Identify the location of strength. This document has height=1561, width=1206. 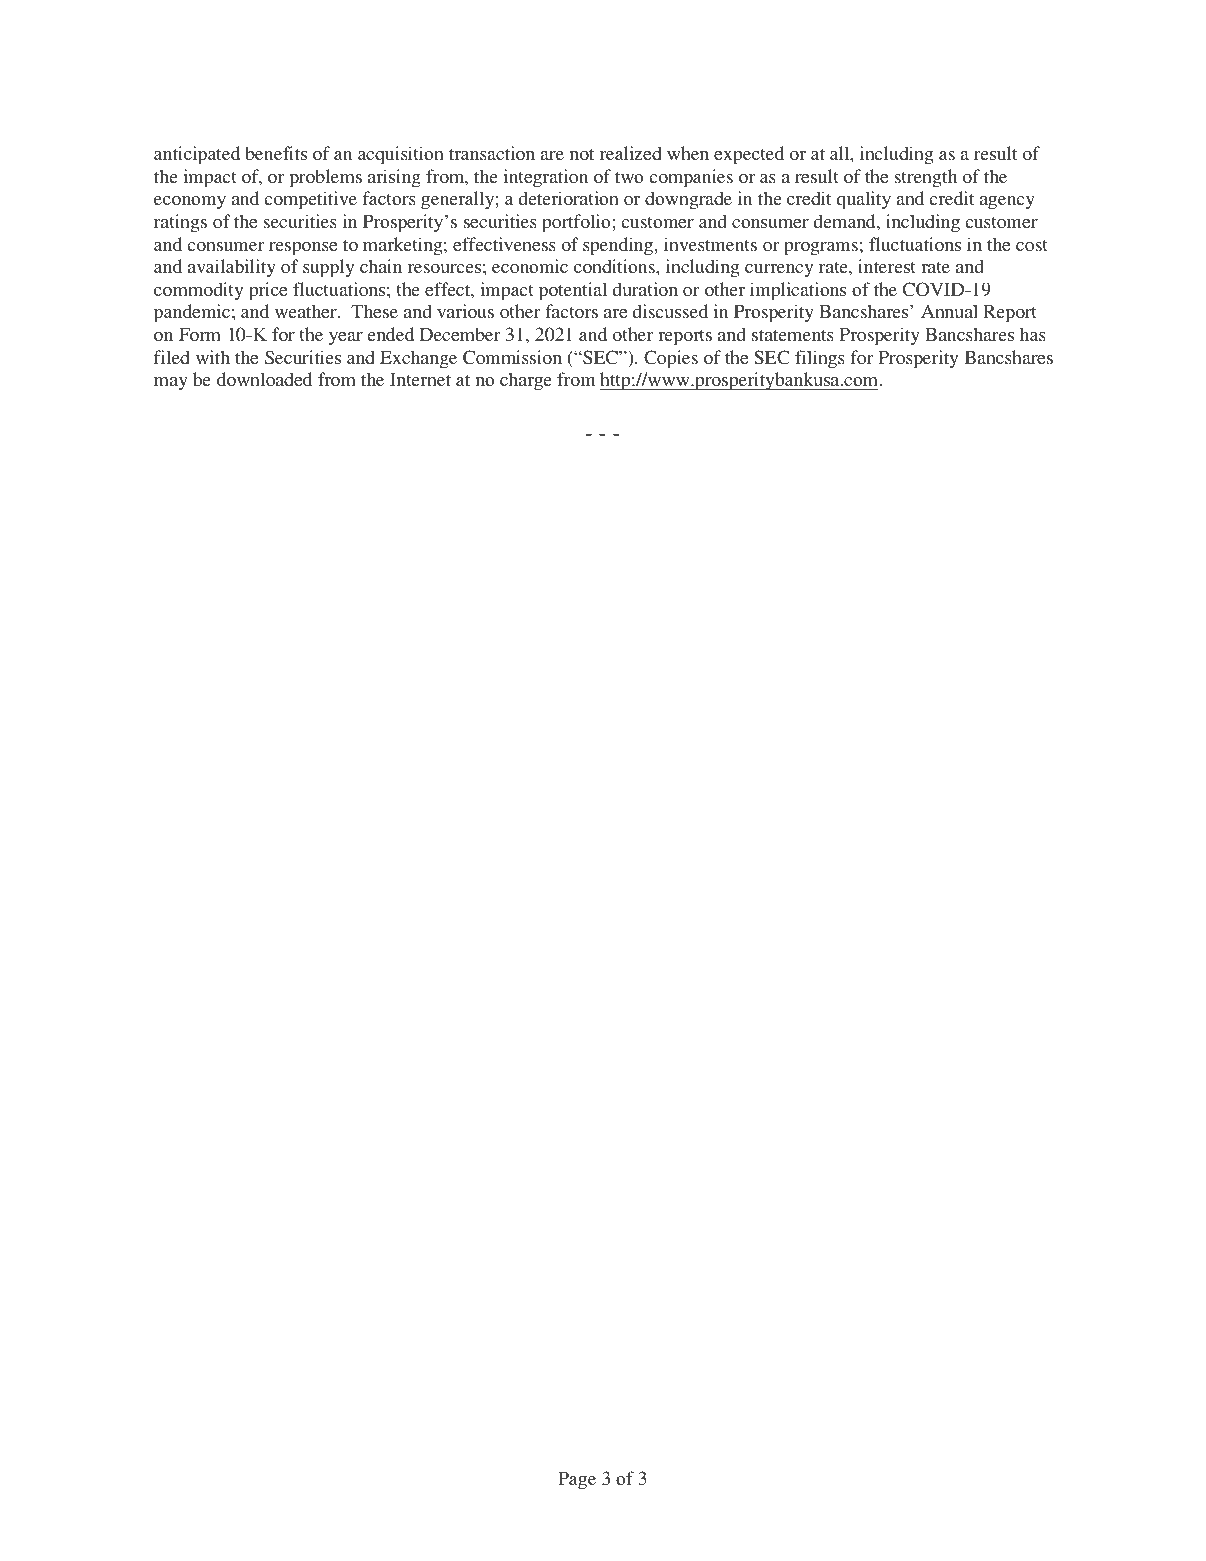
(925, 178).
